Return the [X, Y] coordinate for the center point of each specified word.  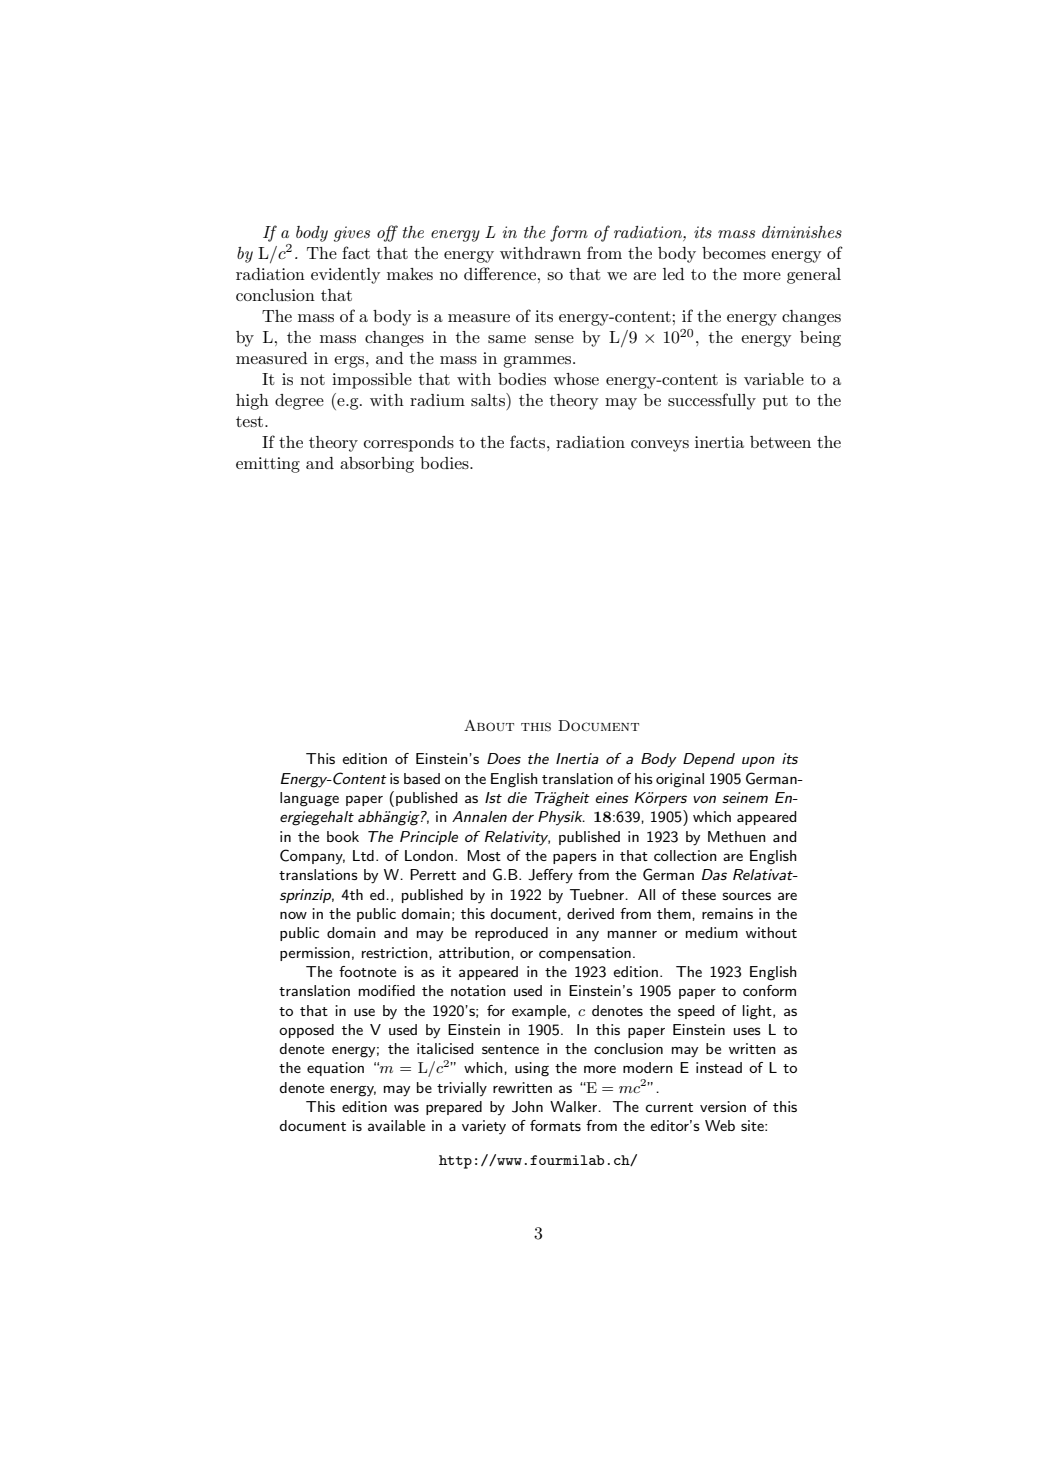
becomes [734, 253]
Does [504, 758]
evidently [345, 276]
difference [501, 273]
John [527, 1107]
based [422, 778]
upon [758, 761]
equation [335, 1069]
